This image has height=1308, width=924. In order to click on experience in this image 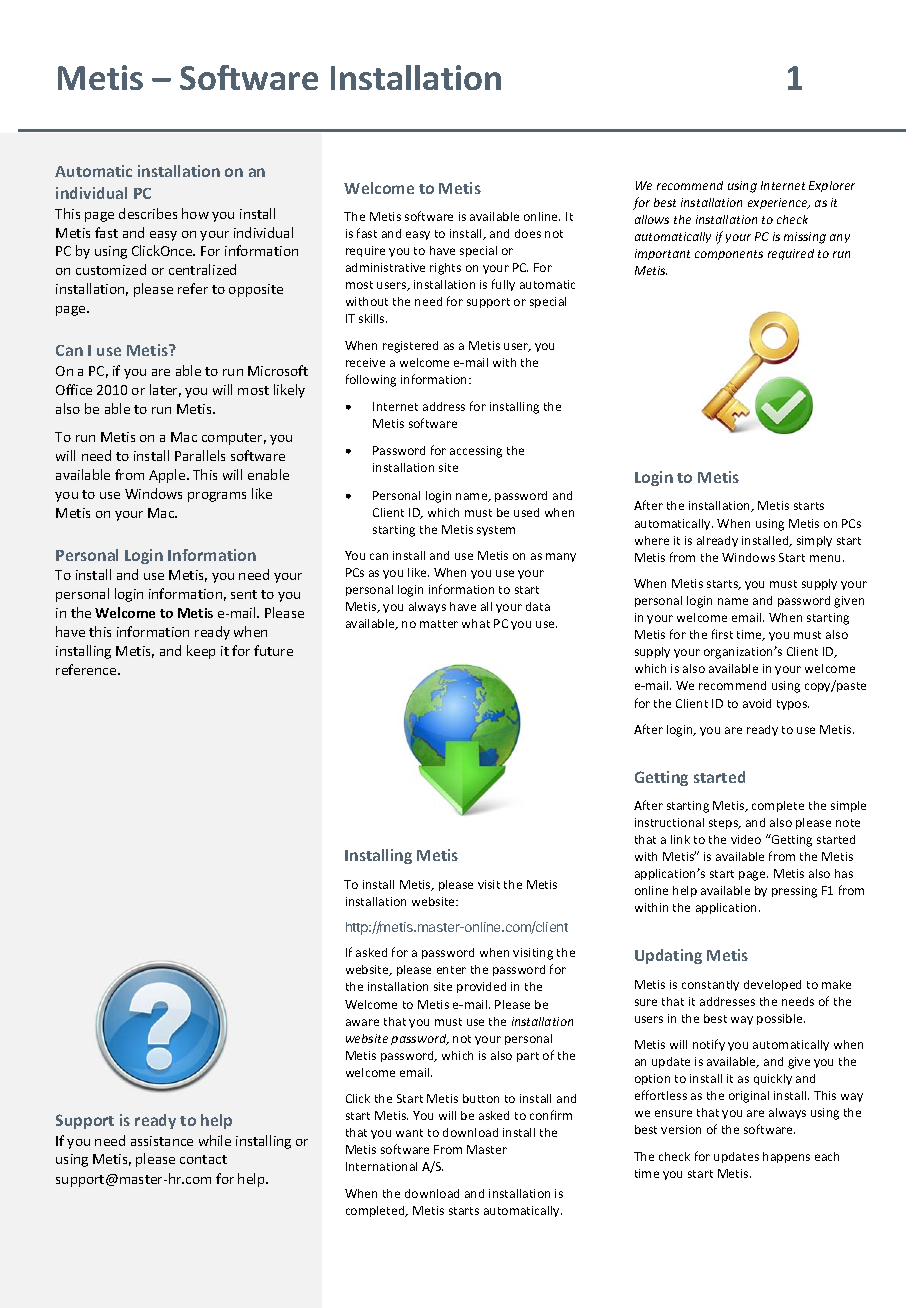, I will do `click(779, 203)`.
